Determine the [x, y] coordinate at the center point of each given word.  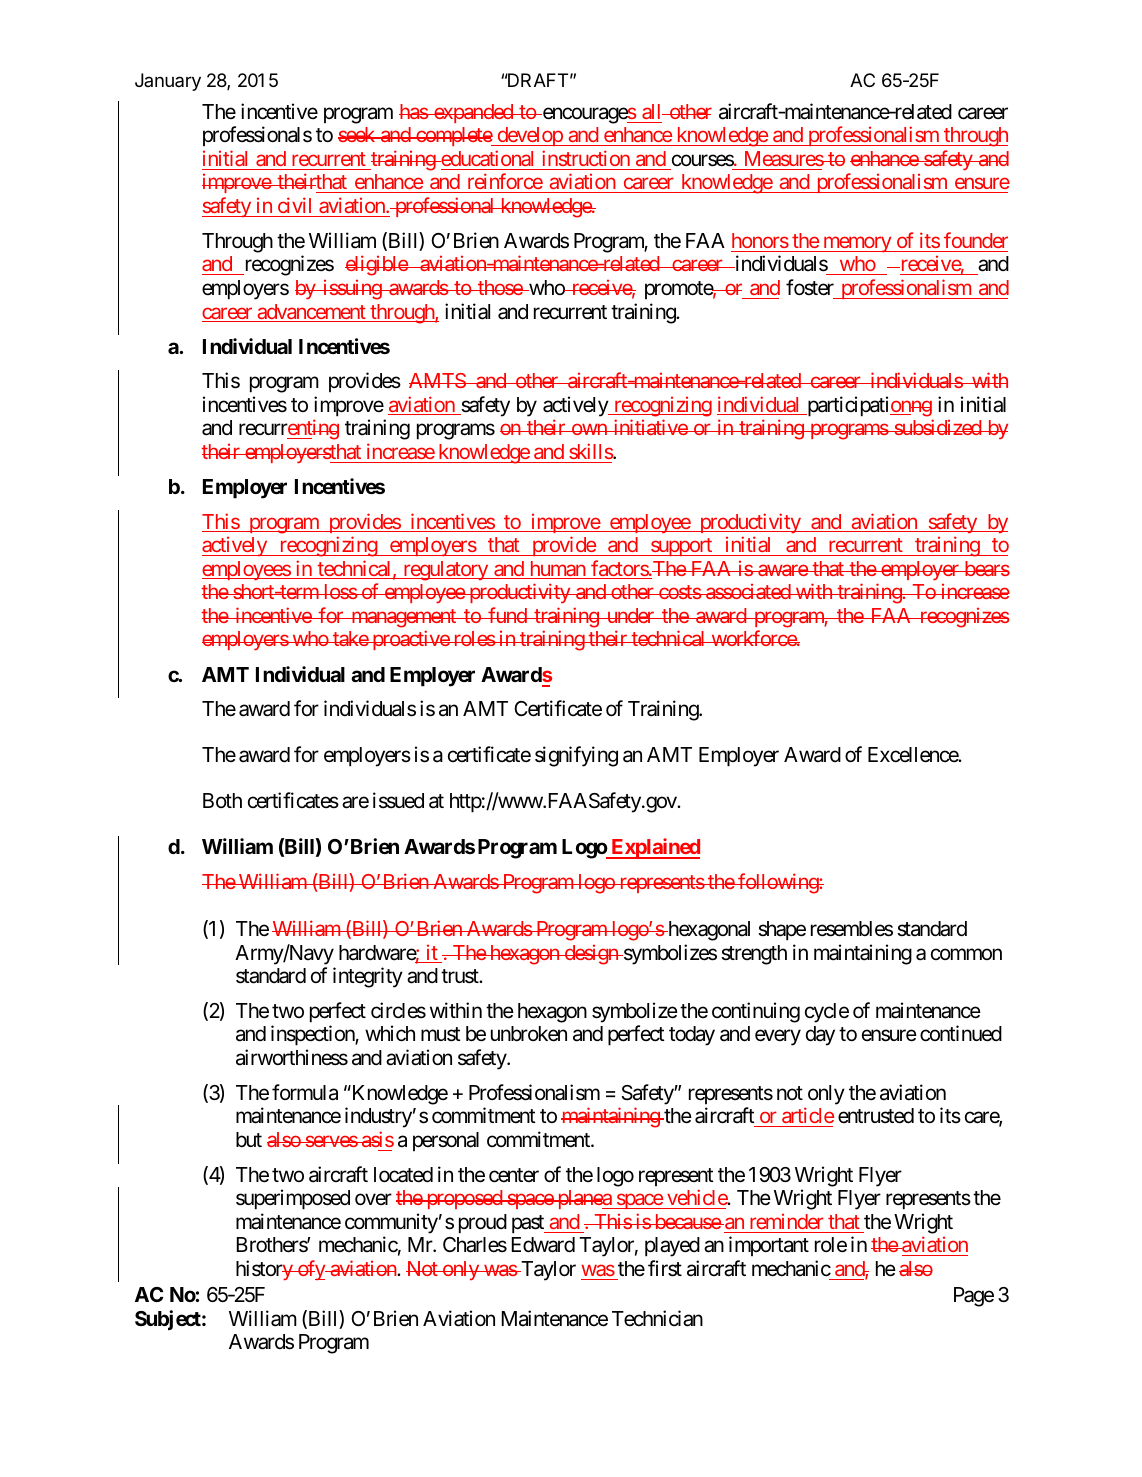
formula [305, 1092]
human [557, 570]
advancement [311, 313]
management [403, 618]
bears [986, 568]
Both [222, 800]
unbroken [529, 1034]
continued [961, 1033]
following [778, 883]
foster [810, 287]
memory [857, 244]
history [265, 1270]
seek [357, 134]
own [589, 429]
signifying [576, 756]
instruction [586, 158]
